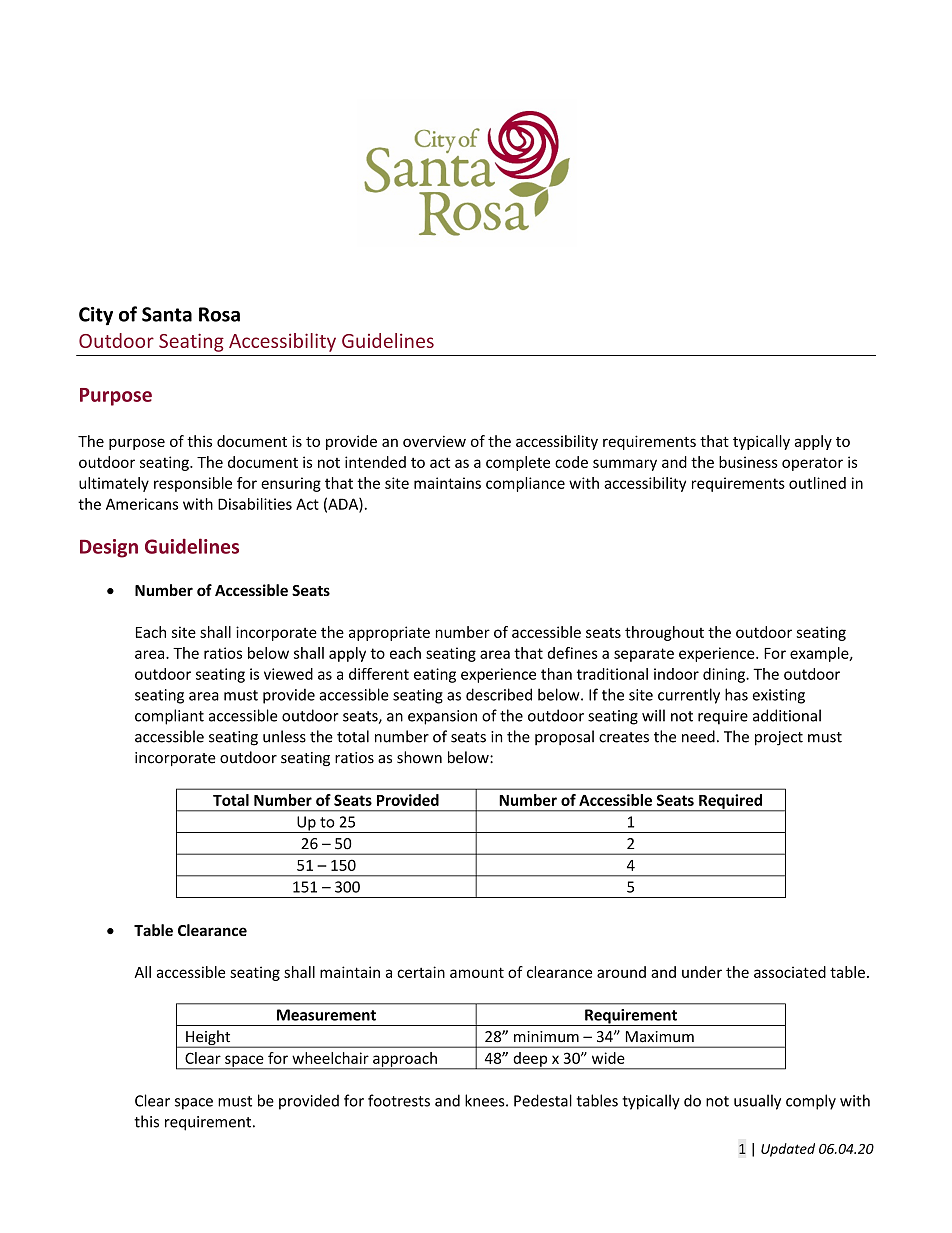 The height and width of the screenshot is (1233, 952). What do you see at coordinates (167, 314) in the screenshot?
I see `Santa` at bounding box center [167, 314].
